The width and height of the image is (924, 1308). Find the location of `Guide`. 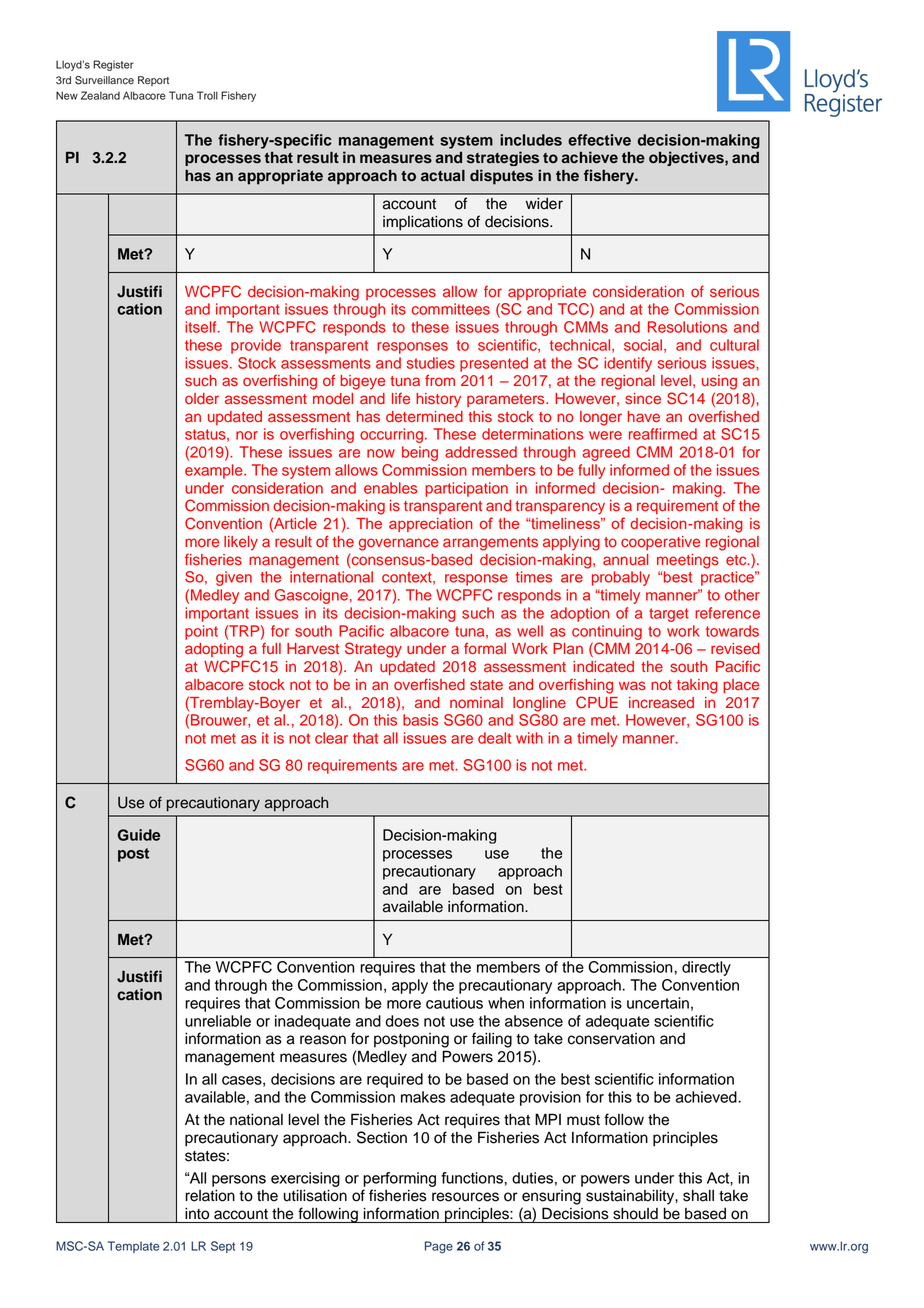

Guide is located at coordinates (139, 835).
